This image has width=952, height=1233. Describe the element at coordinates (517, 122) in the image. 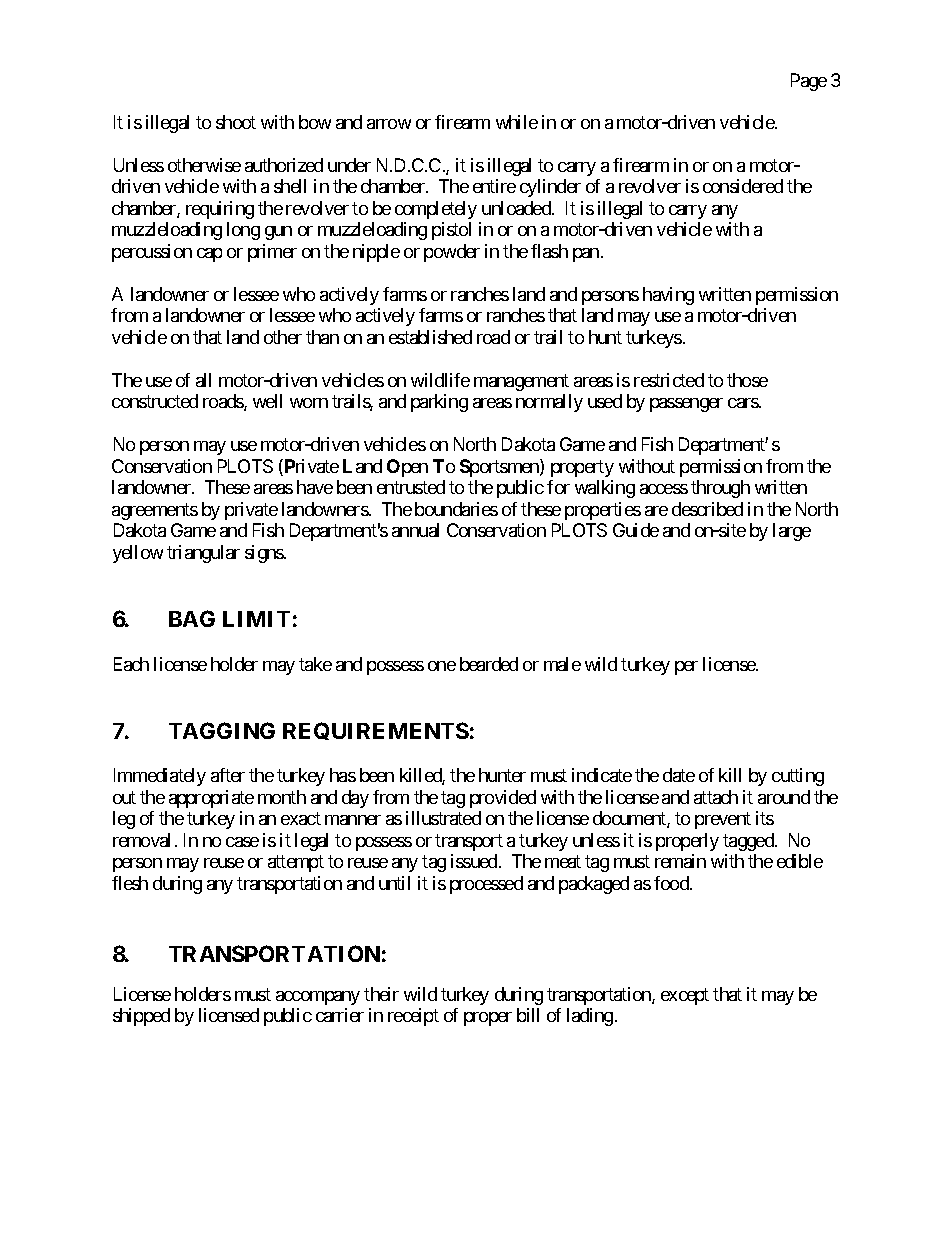

I see `while` at that location.
